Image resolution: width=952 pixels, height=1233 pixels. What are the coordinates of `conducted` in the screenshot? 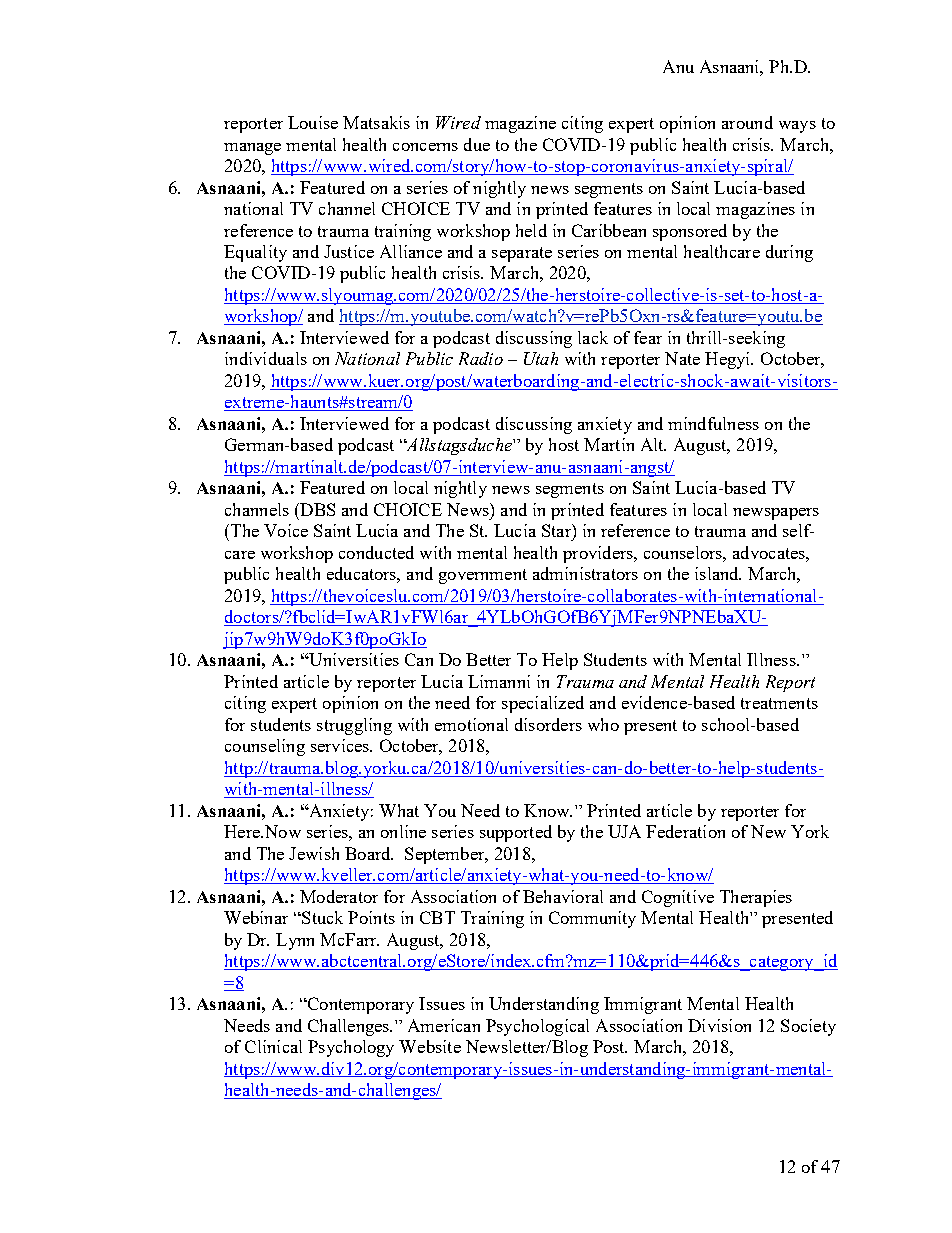 It's located at (376, 552).
